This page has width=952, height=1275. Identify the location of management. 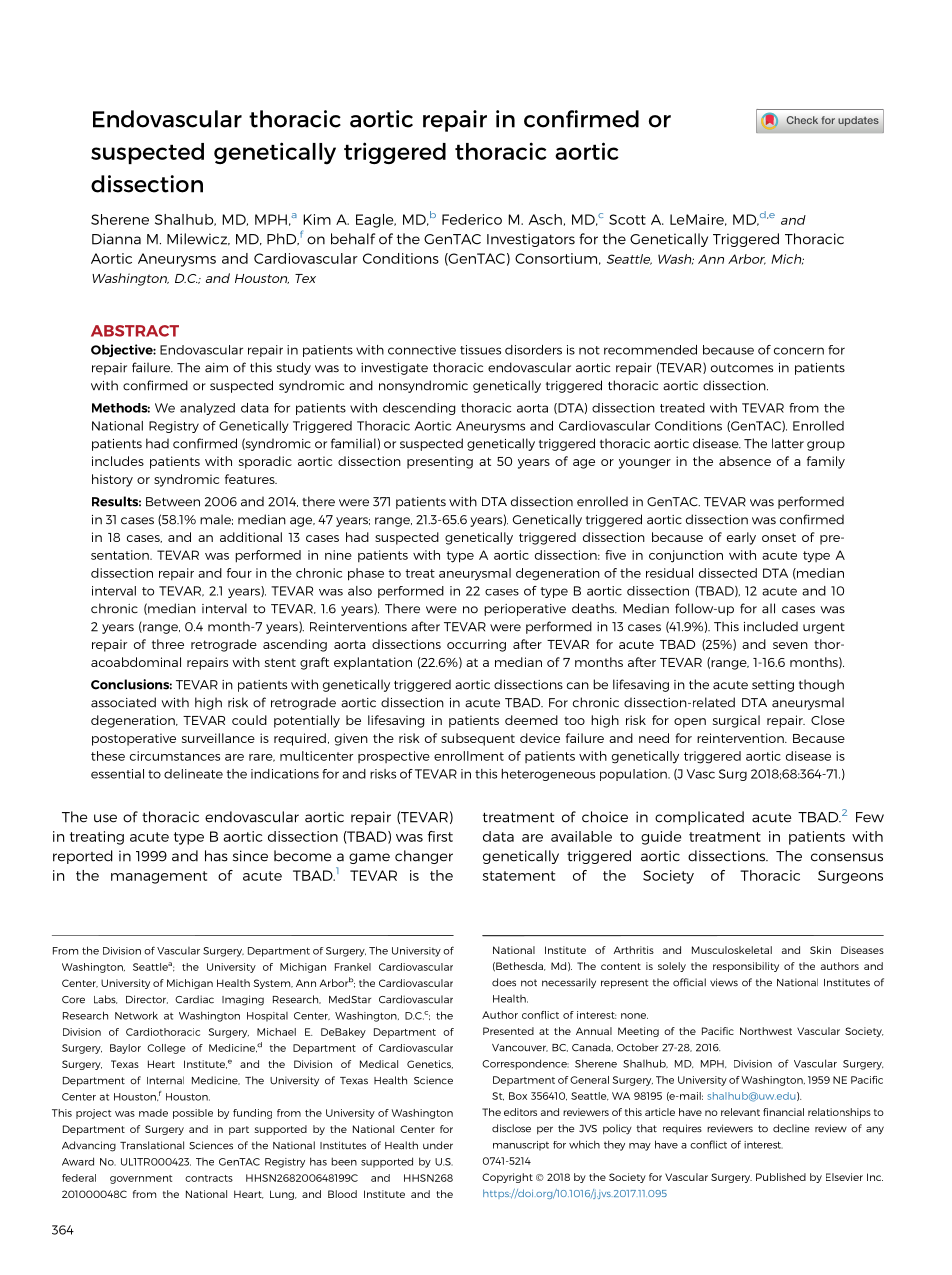
(159, 877).
